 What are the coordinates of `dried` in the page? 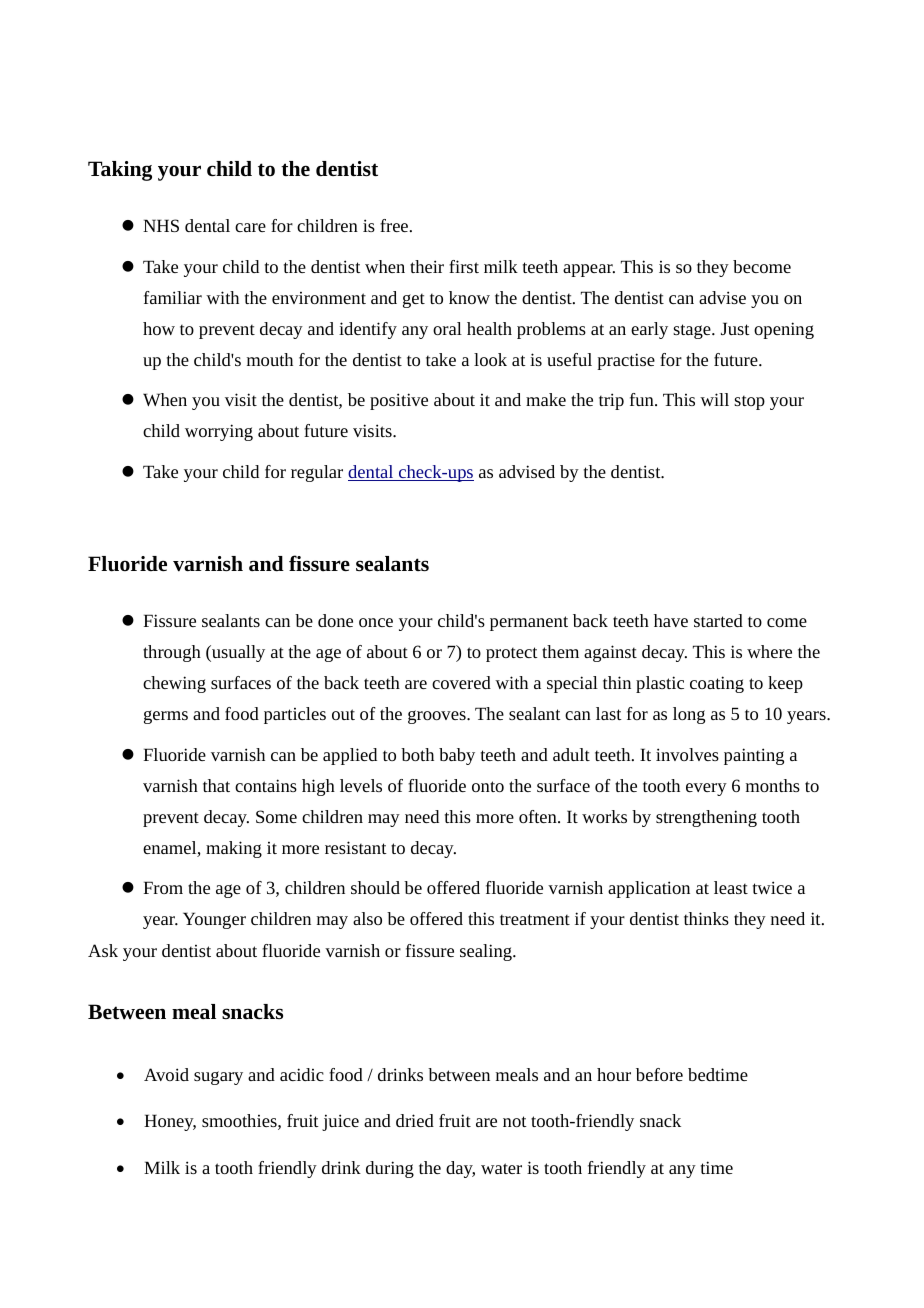 It's located at (415, 1120).
